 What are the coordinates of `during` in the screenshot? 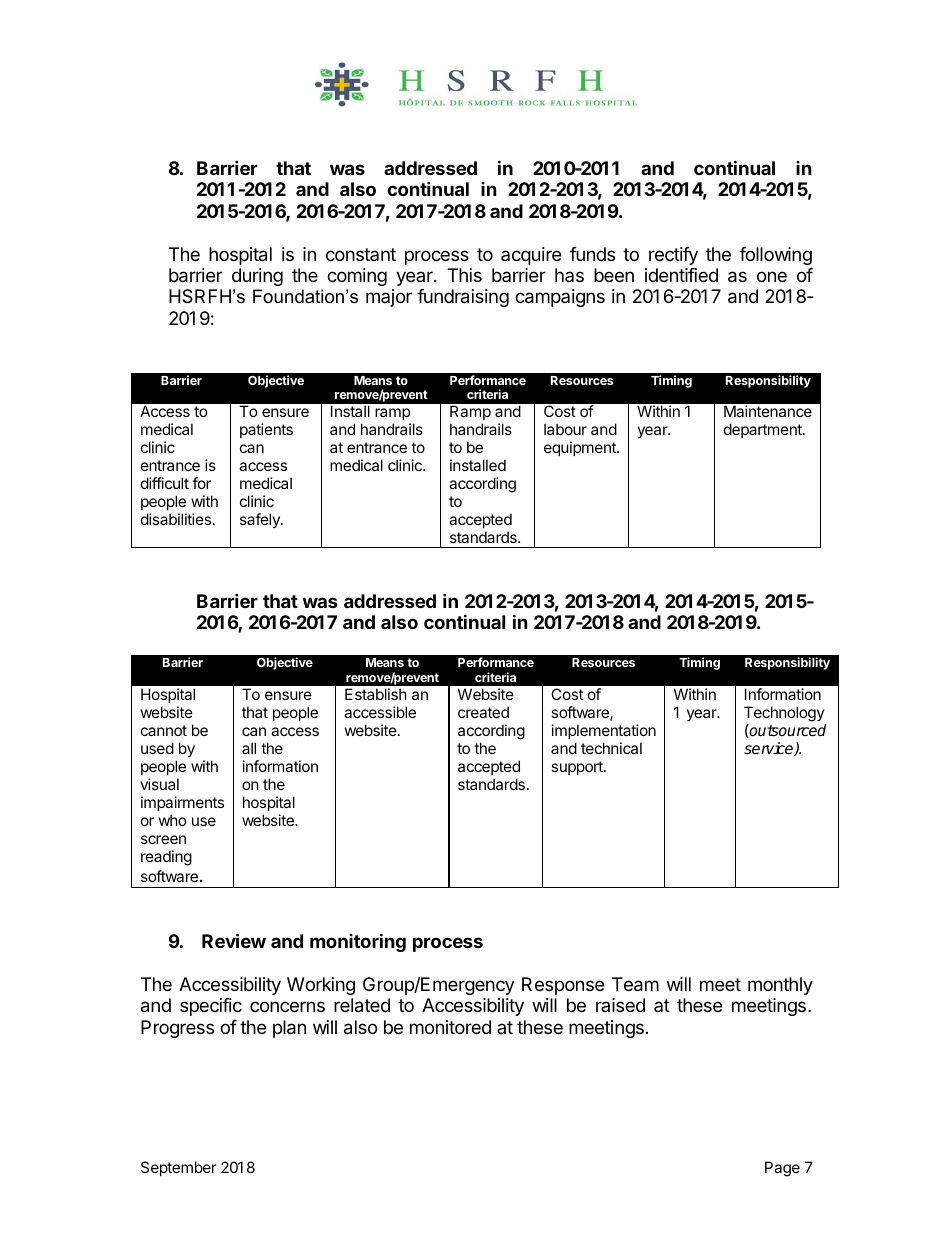 It's located at (257, 277).
